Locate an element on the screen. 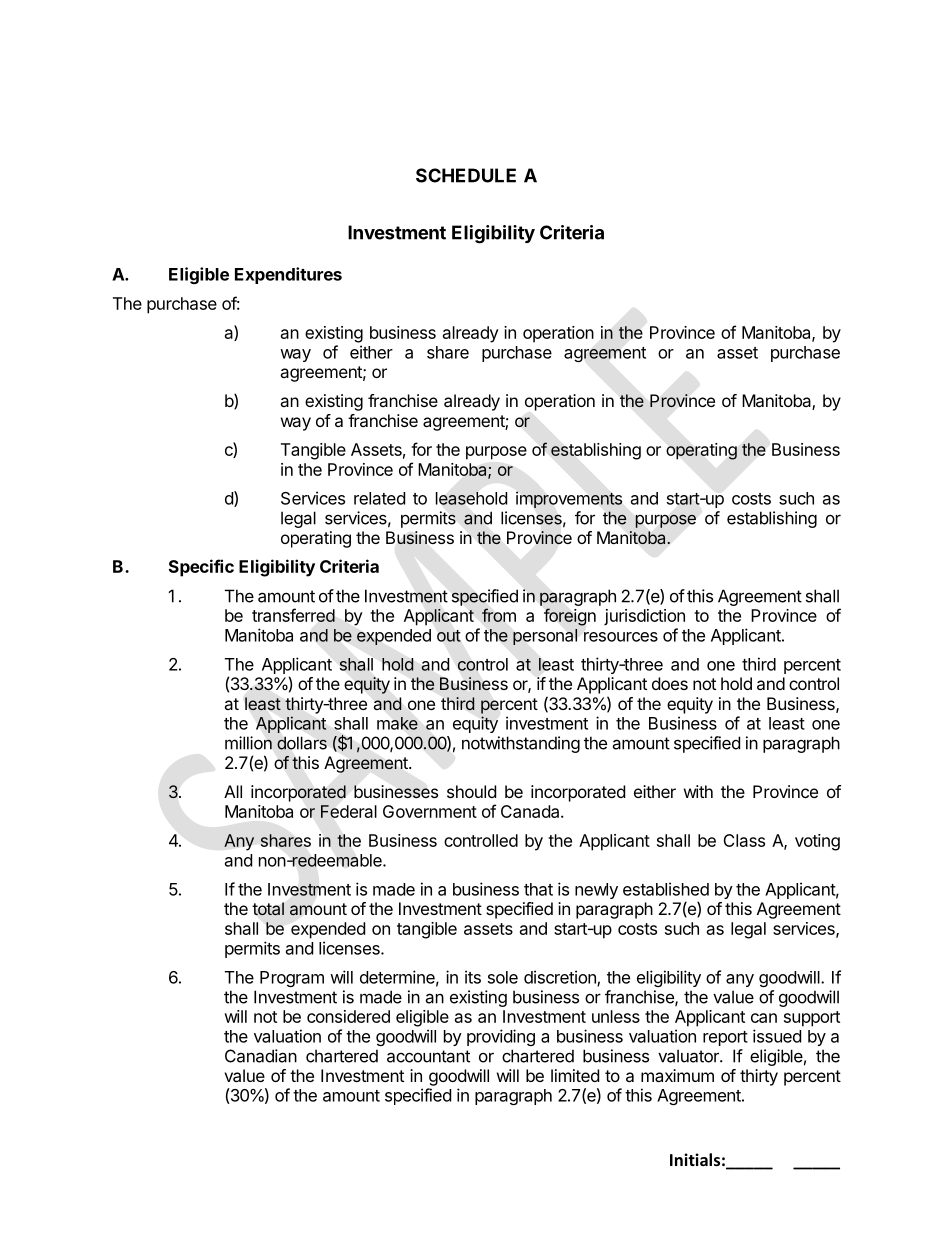  should is located at coordinates (471, 791).
